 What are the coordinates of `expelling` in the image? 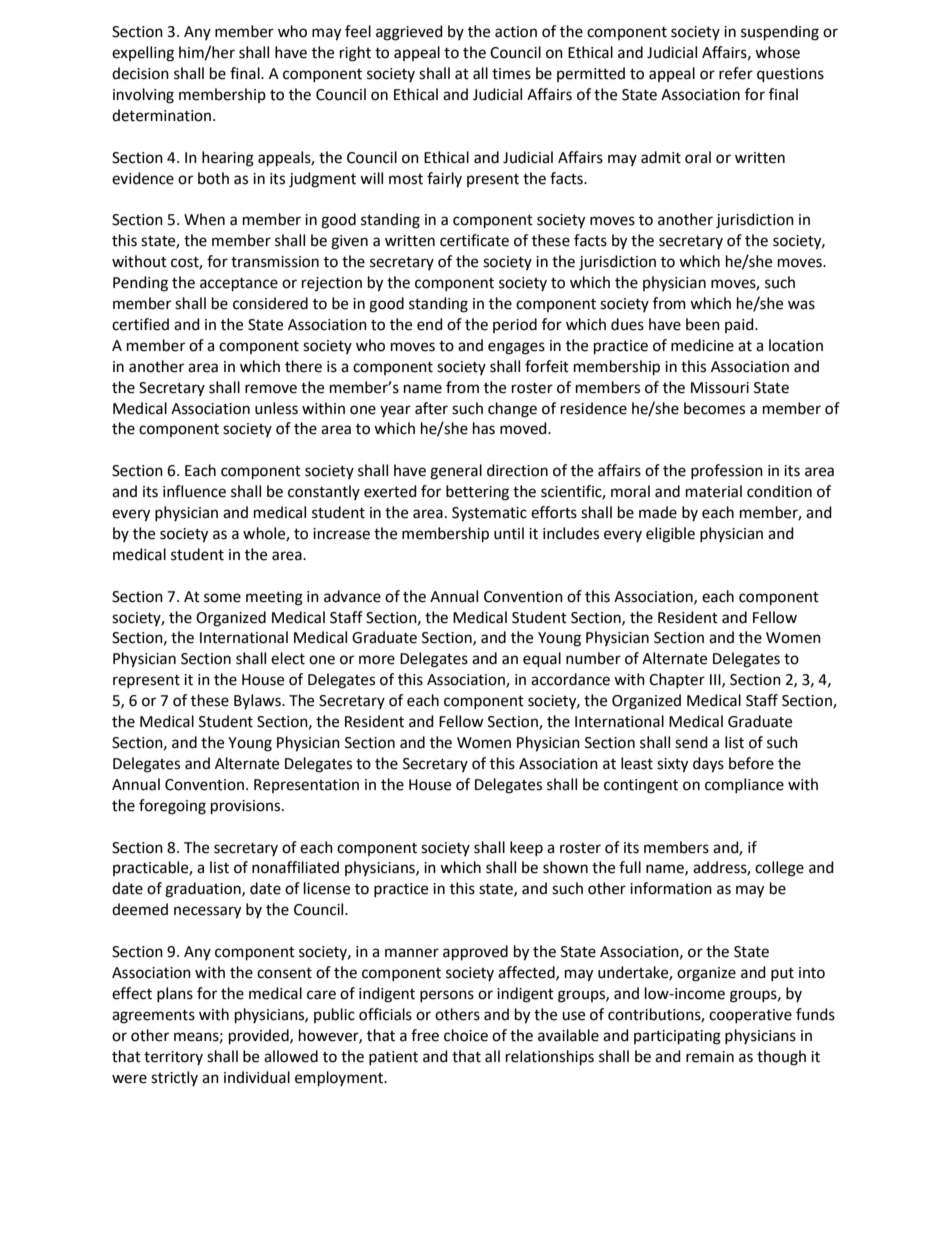 It's located at (143, 54).
